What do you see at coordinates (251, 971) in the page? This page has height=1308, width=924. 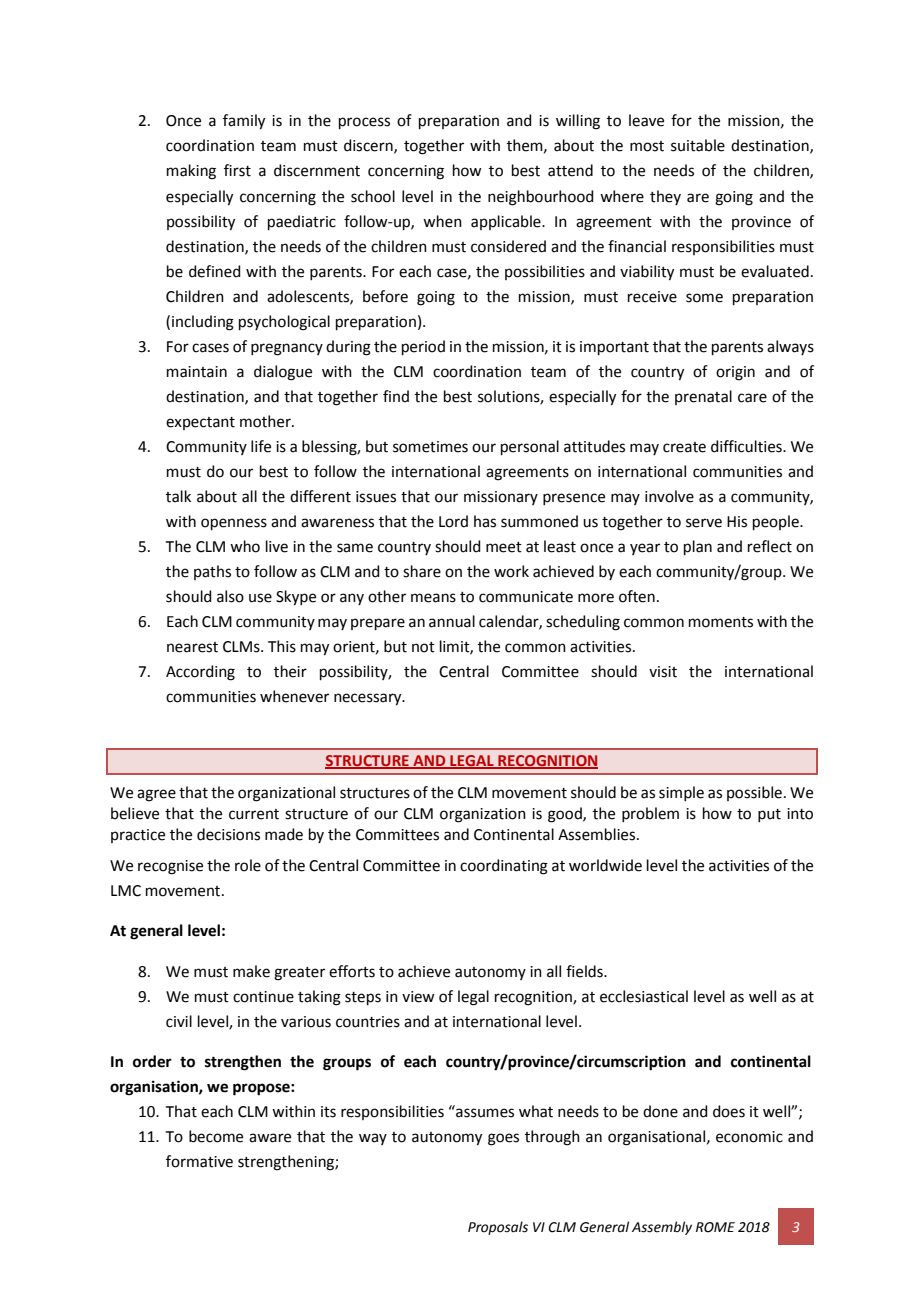 I see `make` at bounding box center [251, 971].
